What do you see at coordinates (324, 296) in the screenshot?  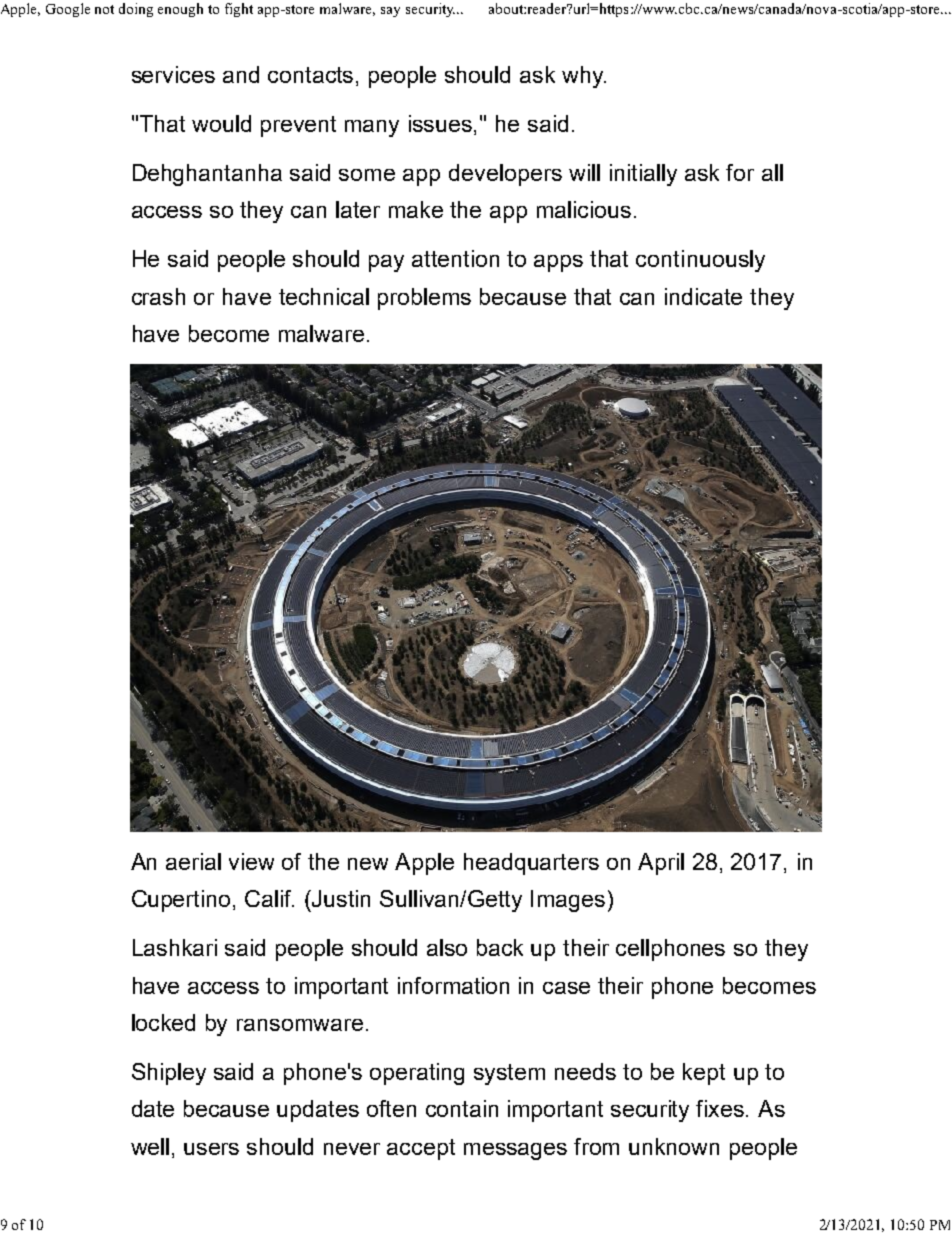 I see `technical` at bounding box center [324, 296].
